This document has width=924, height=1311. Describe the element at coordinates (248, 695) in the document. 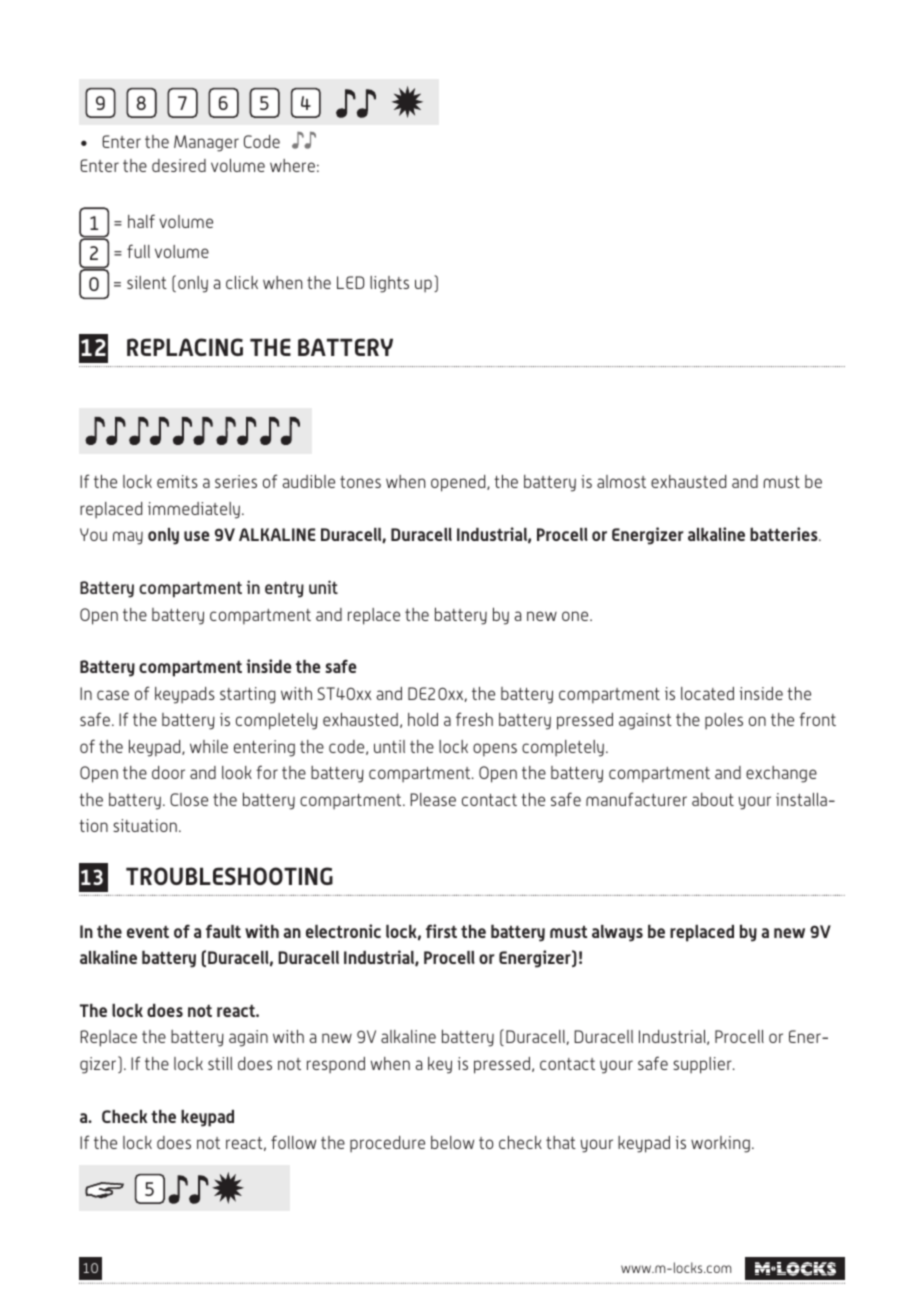

I see `starting` at that location.
